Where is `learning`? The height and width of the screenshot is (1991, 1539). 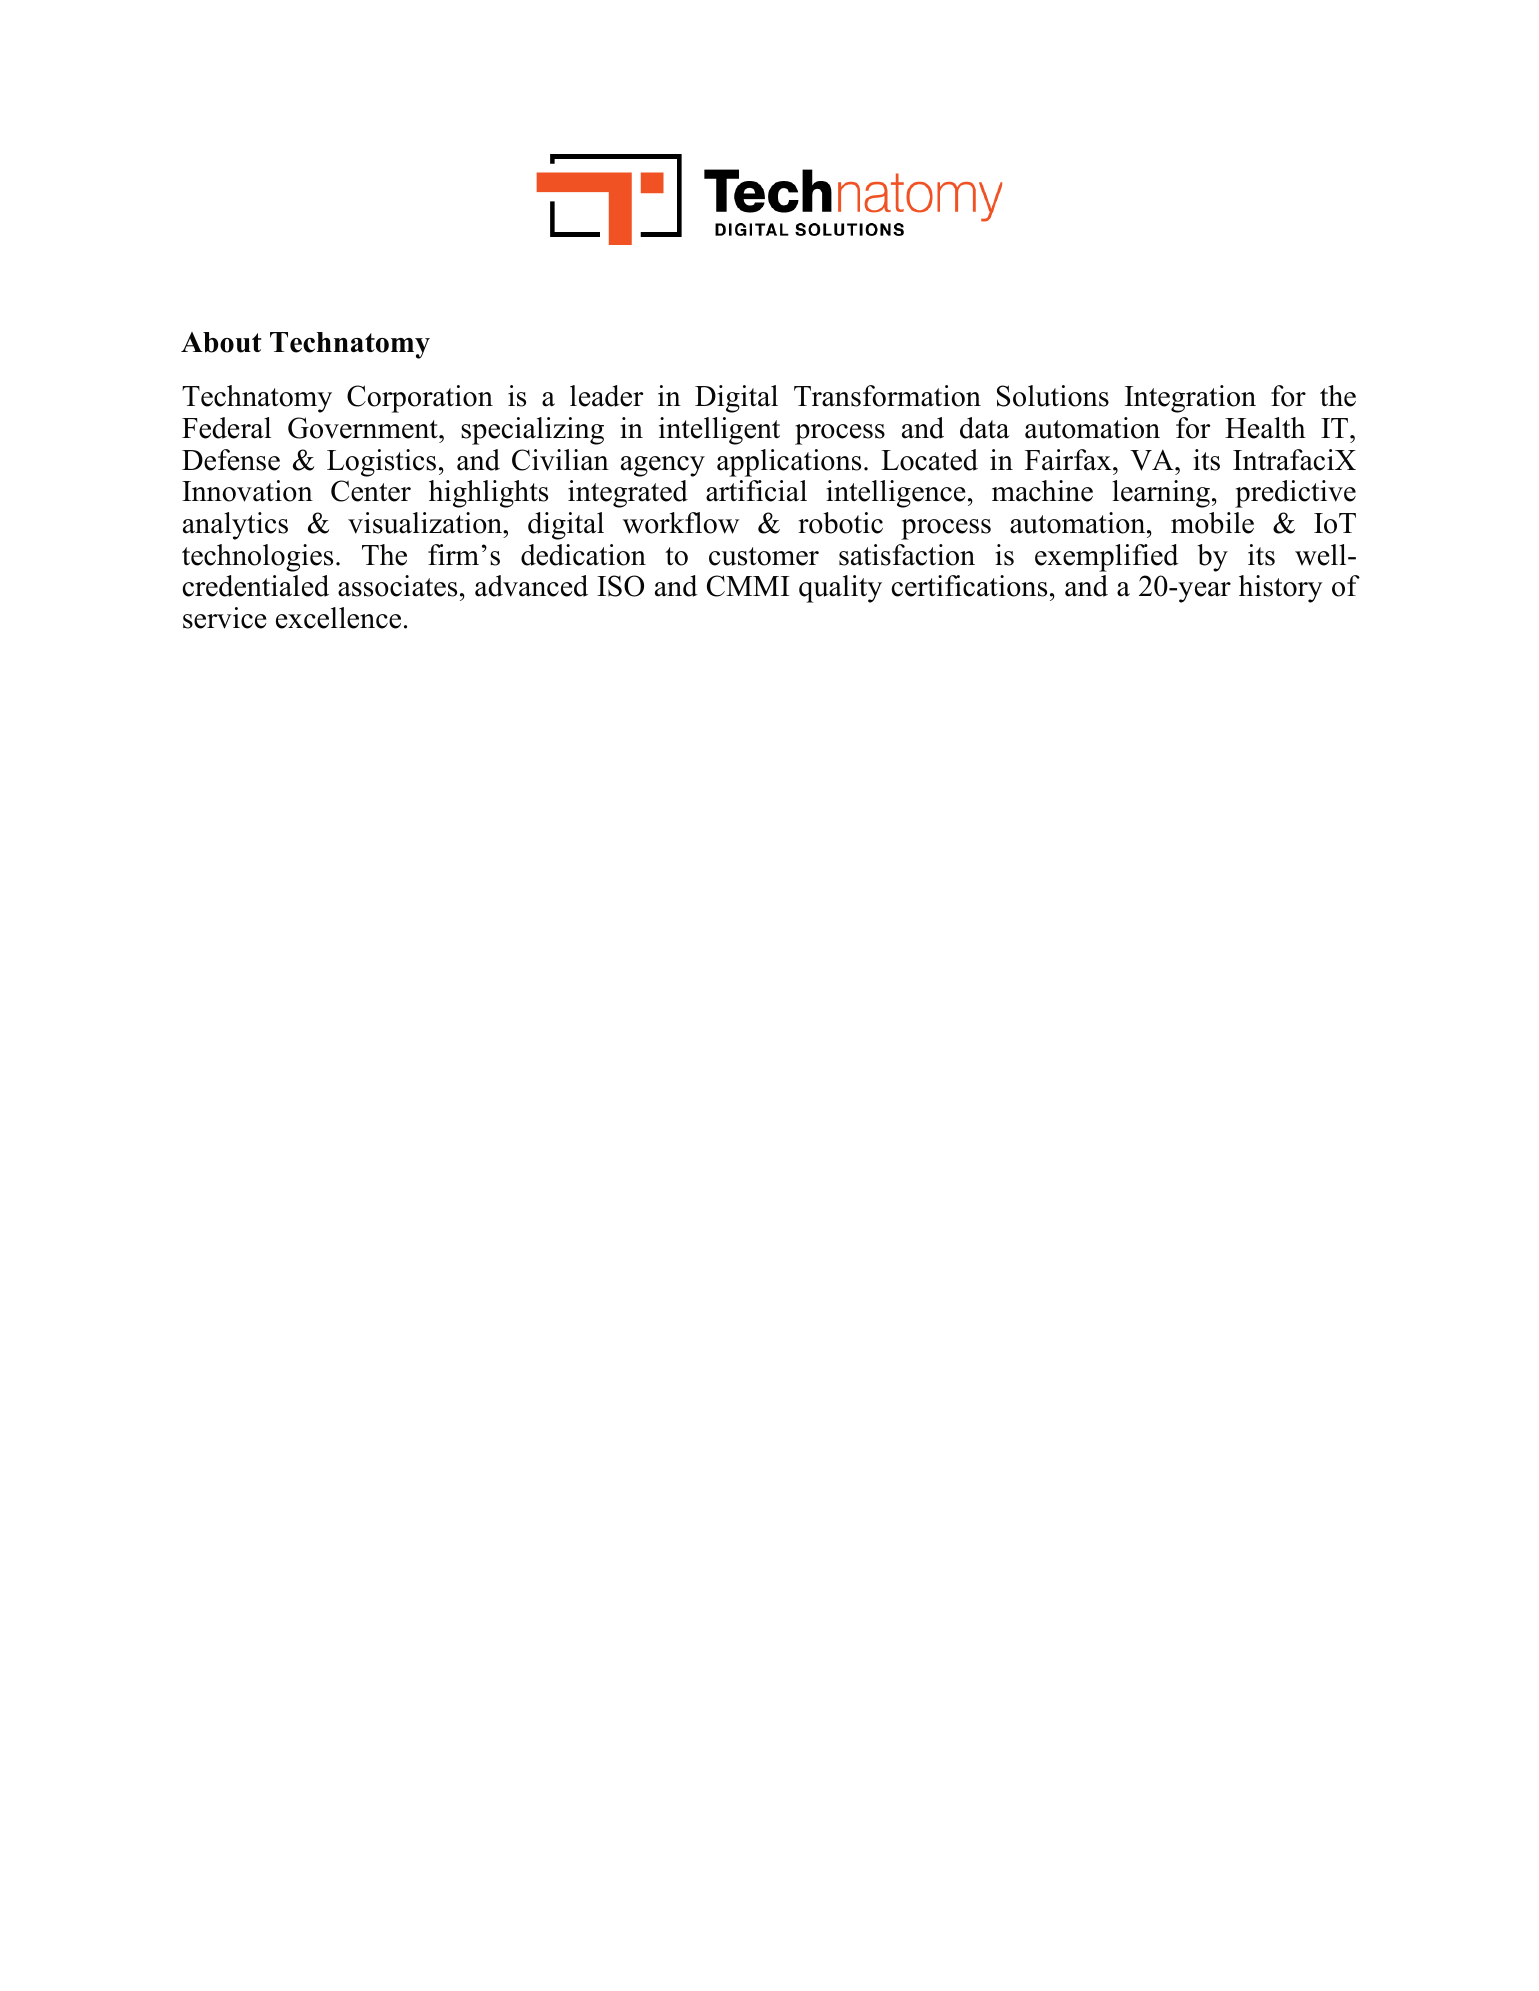 learning is located at coordinates (1161, 494).
